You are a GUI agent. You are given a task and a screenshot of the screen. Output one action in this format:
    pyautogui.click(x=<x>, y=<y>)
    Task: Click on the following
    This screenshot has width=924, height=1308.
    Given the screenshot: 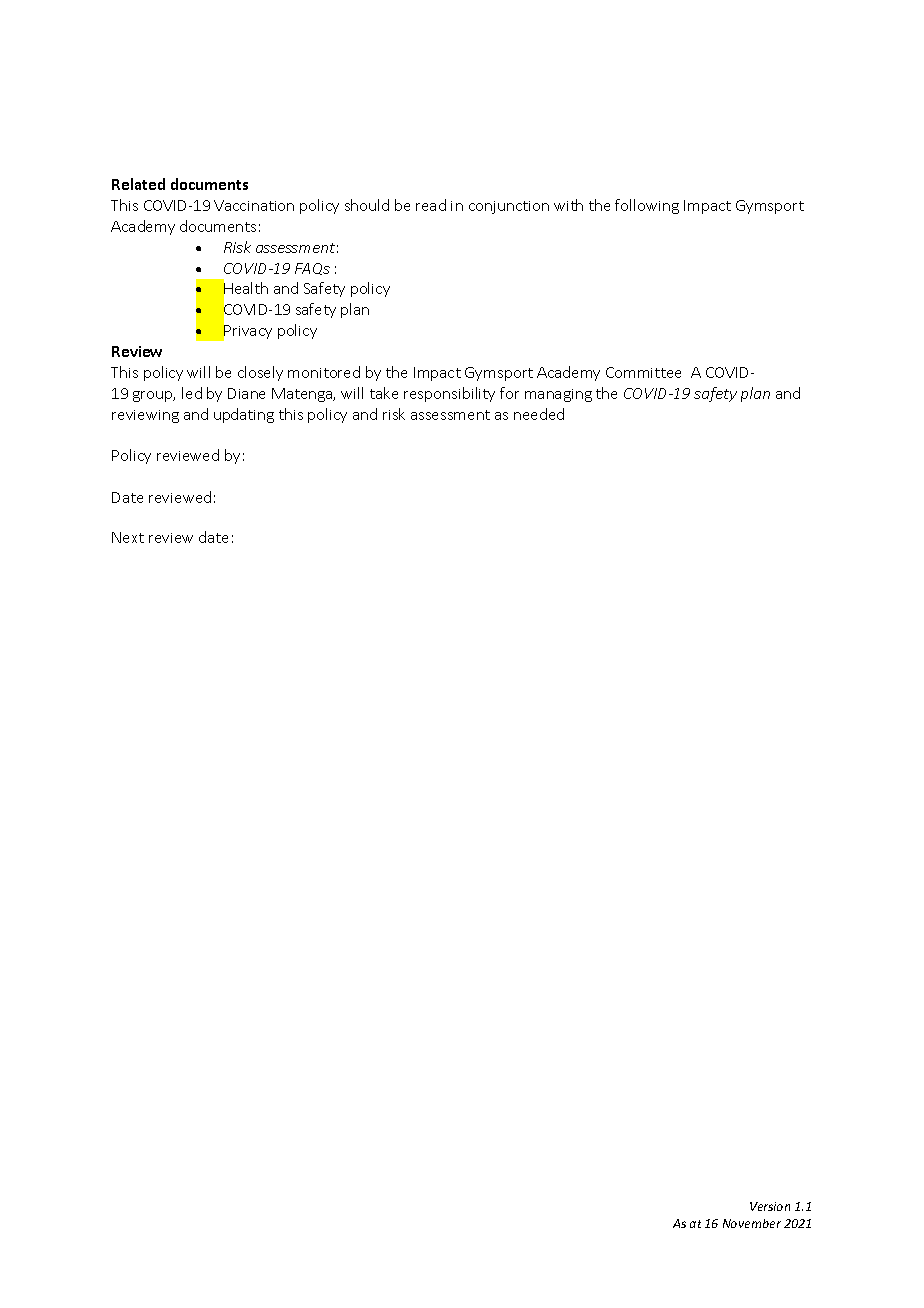 What is the action you would take?
    pyautogui.click(x=647, y=206)
